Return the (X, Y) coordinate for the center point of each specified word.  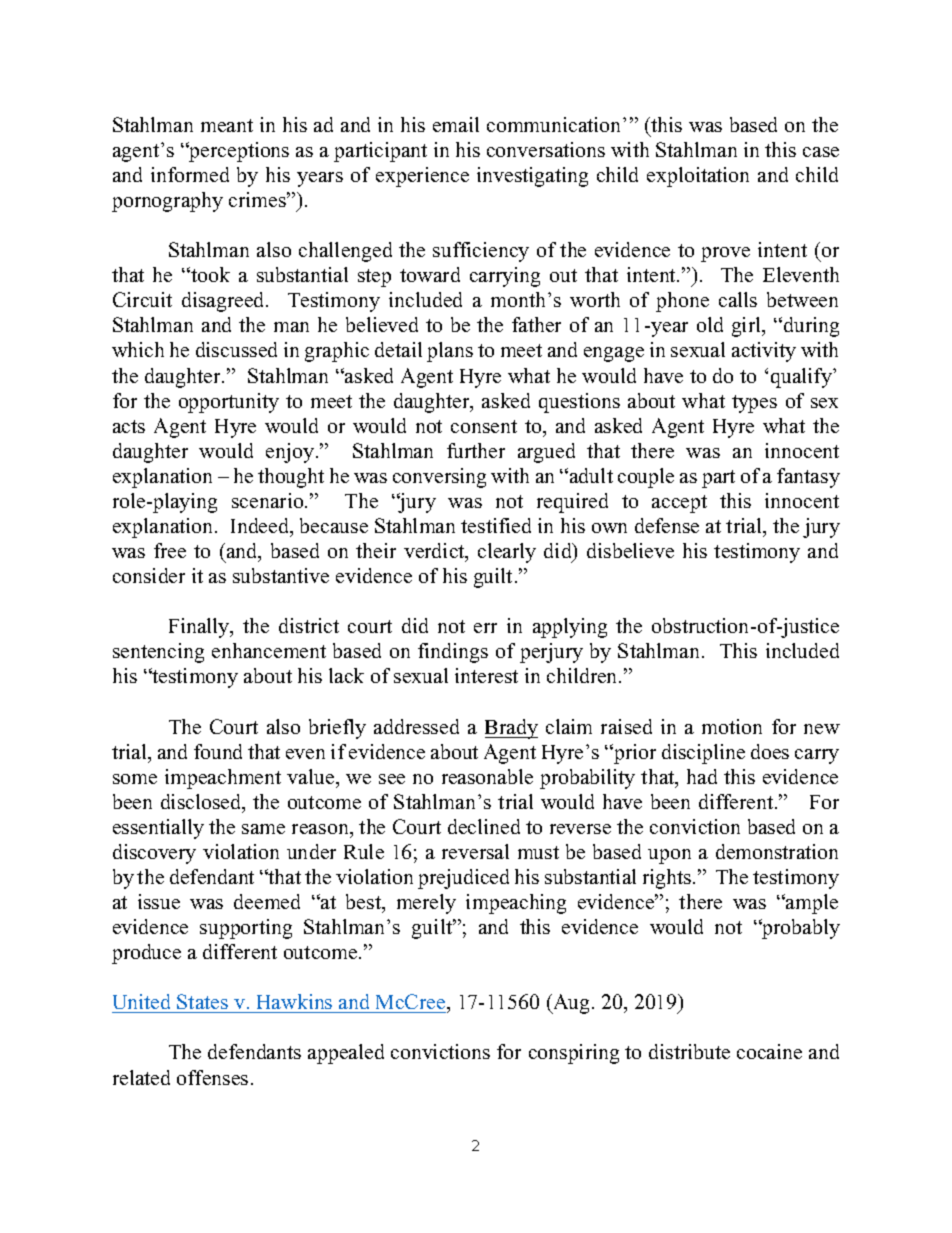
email (456, 124)
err (485, 628)
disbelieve (630, 550)
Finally (200, 628)
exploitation (698, 177)
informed (190, 174)
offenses (212, 1077)
